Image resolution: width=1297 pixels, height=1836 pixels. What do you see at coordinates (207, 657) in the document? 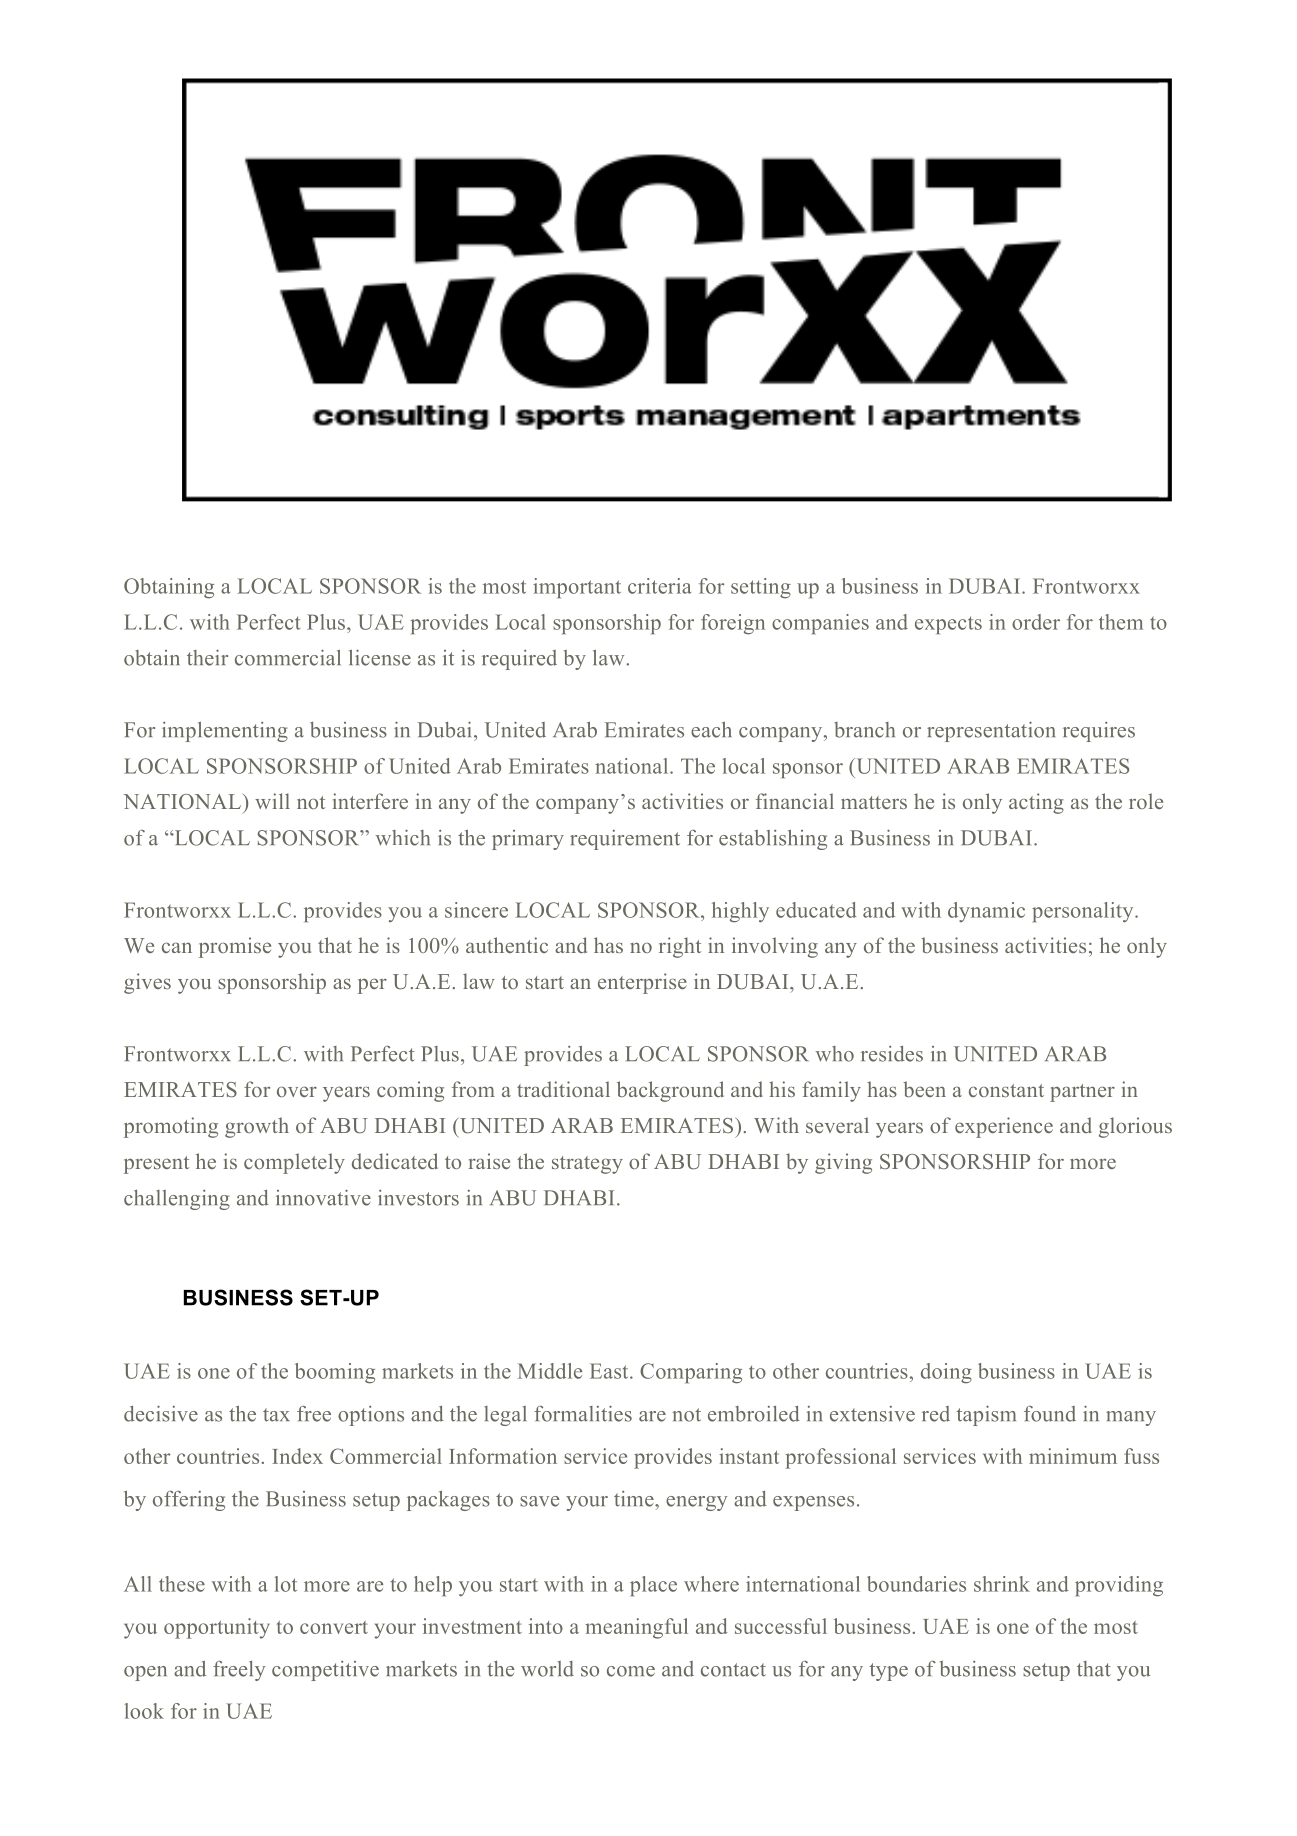
I see `their` at bounding box center [207, 657].
